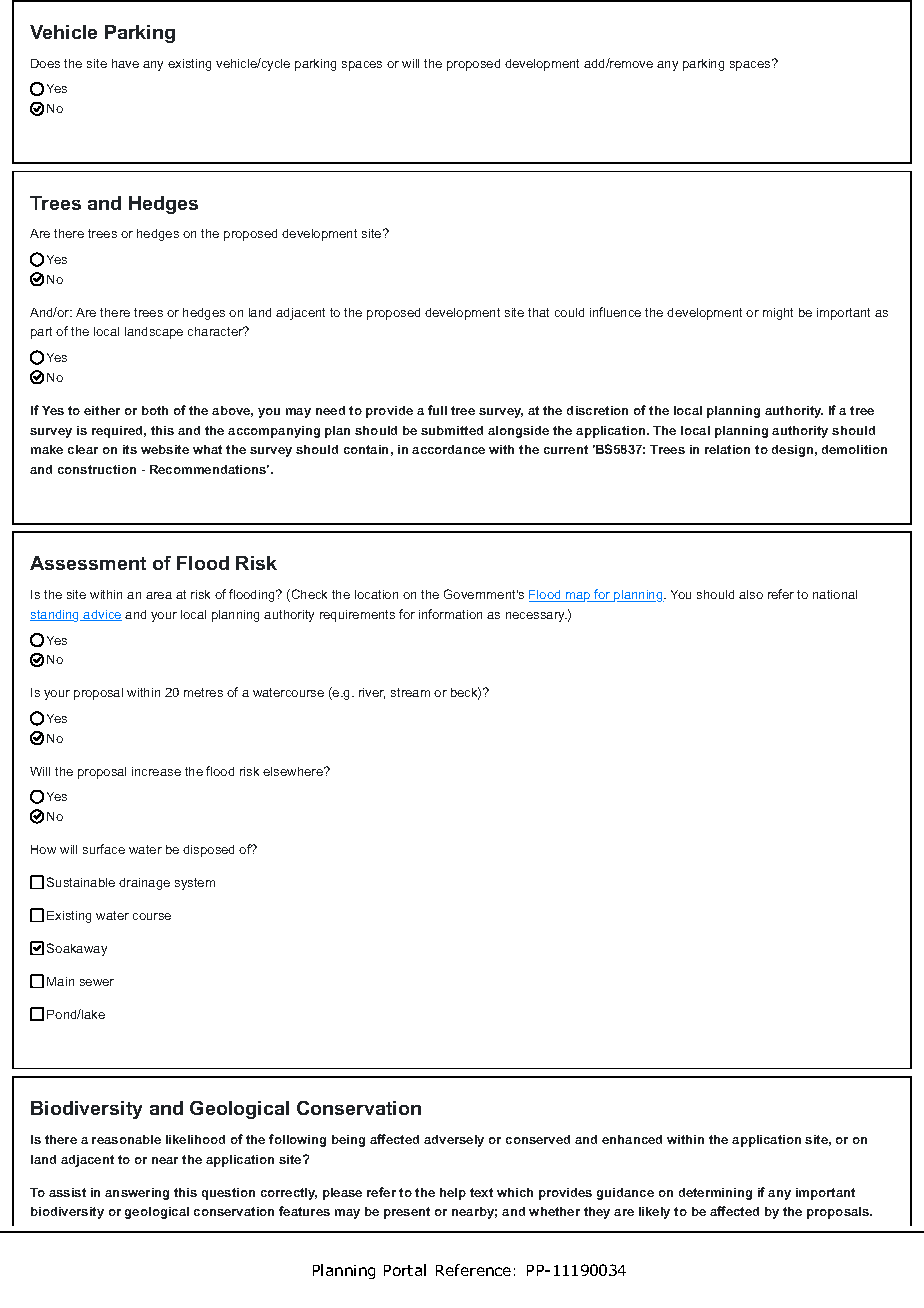  What do you see at coordinates (727, 449) in the image?
I see `relation` at bounding box center [727, 449].
